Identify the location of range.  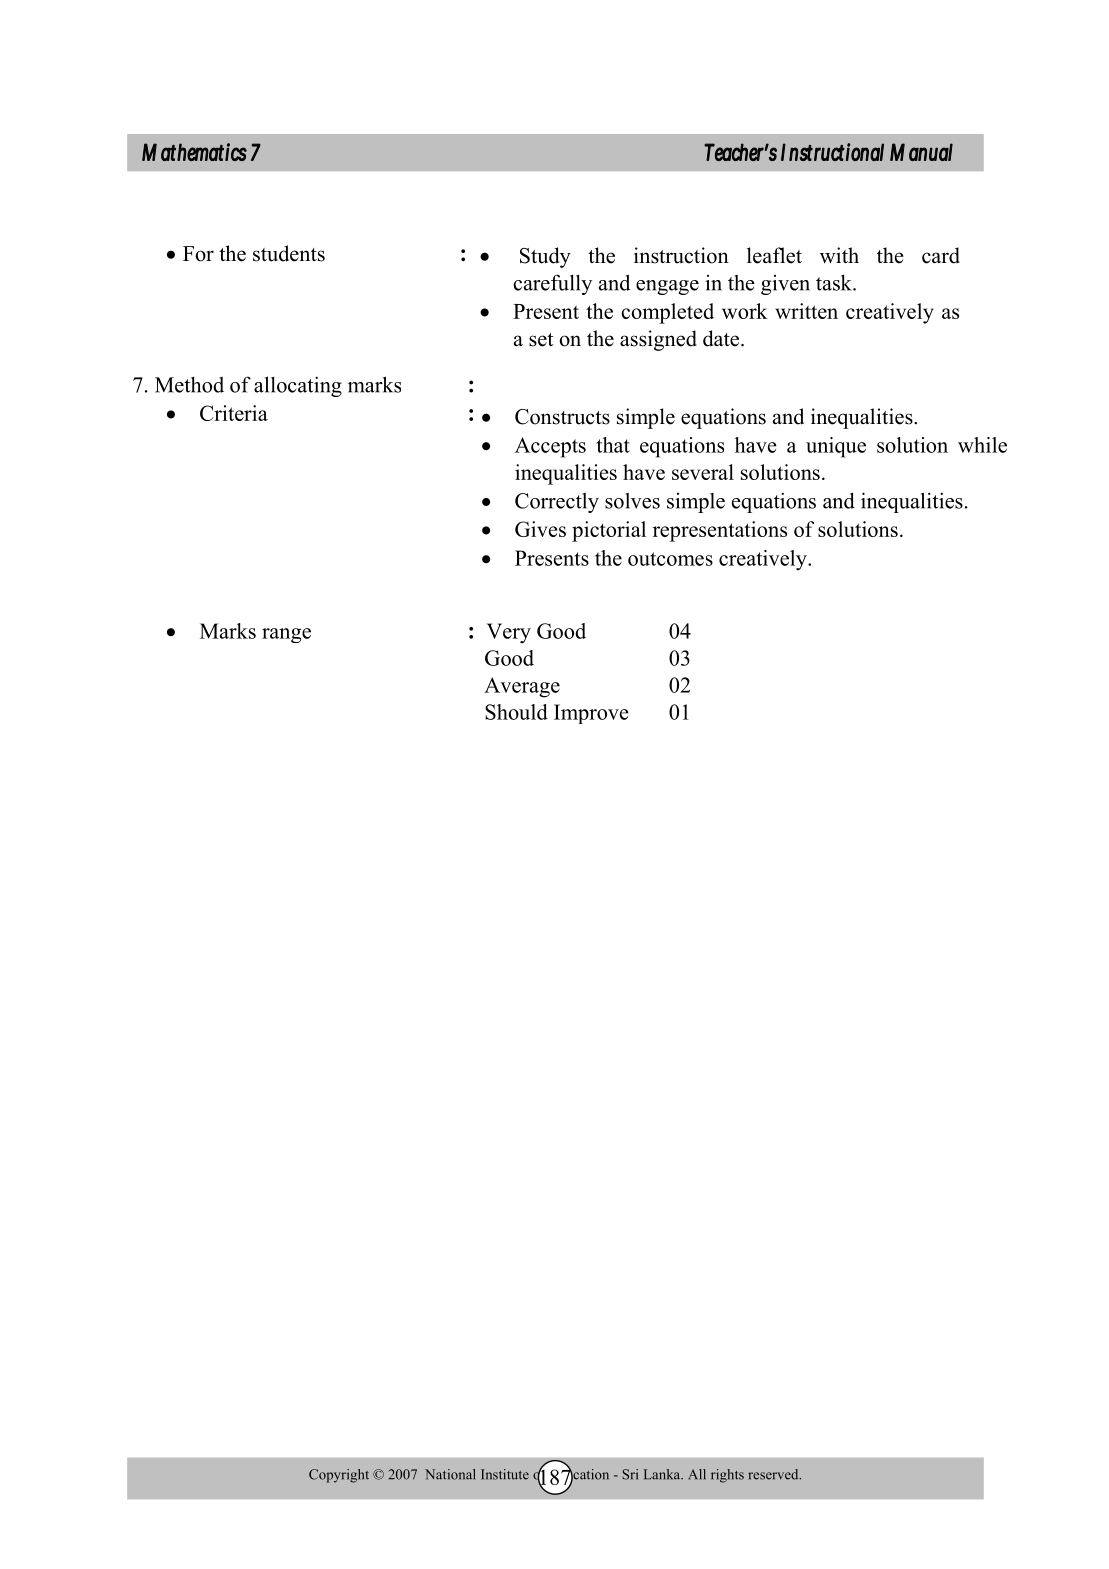
(286, 635).
